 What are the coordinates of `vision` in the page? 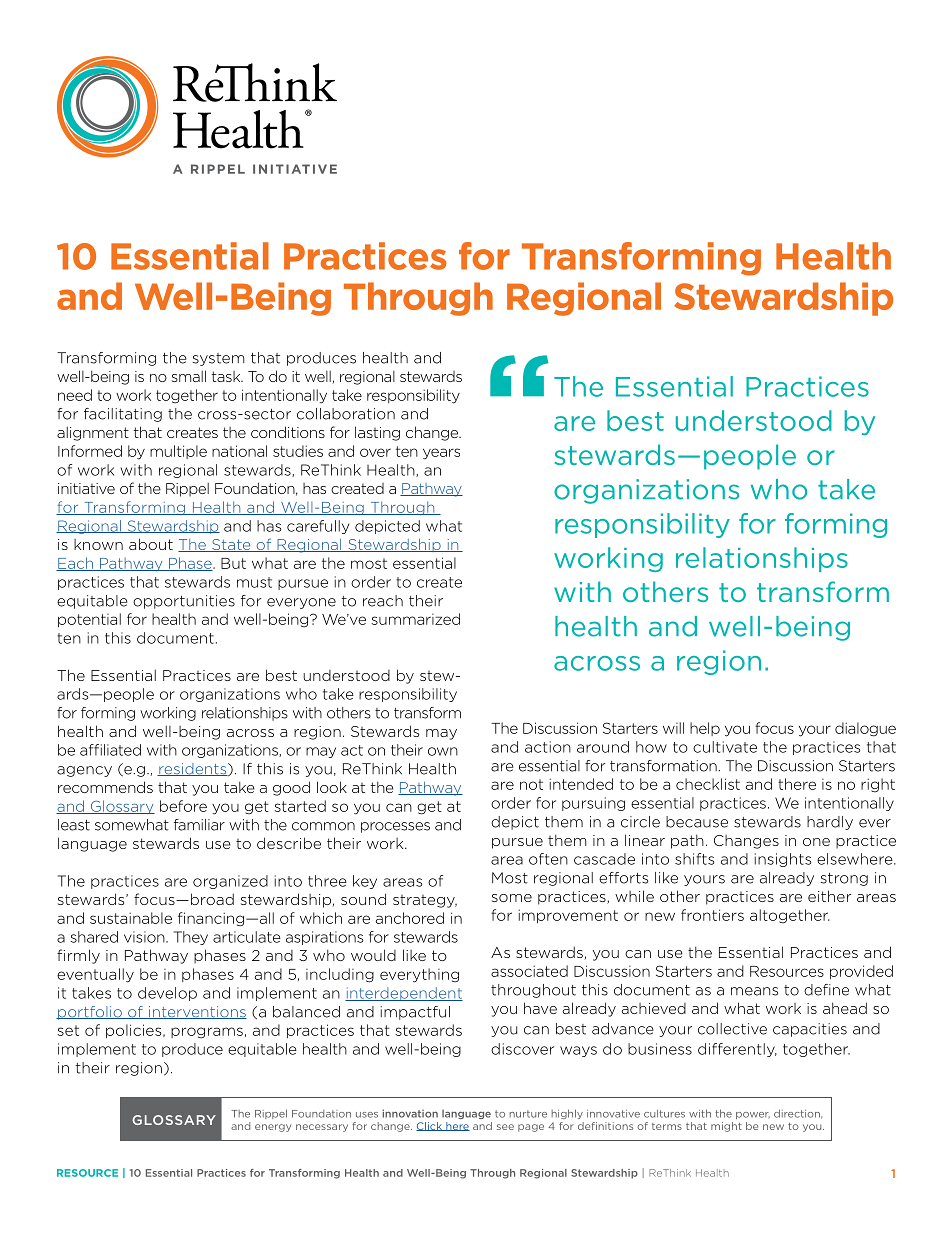 It's located at (145, 937).
